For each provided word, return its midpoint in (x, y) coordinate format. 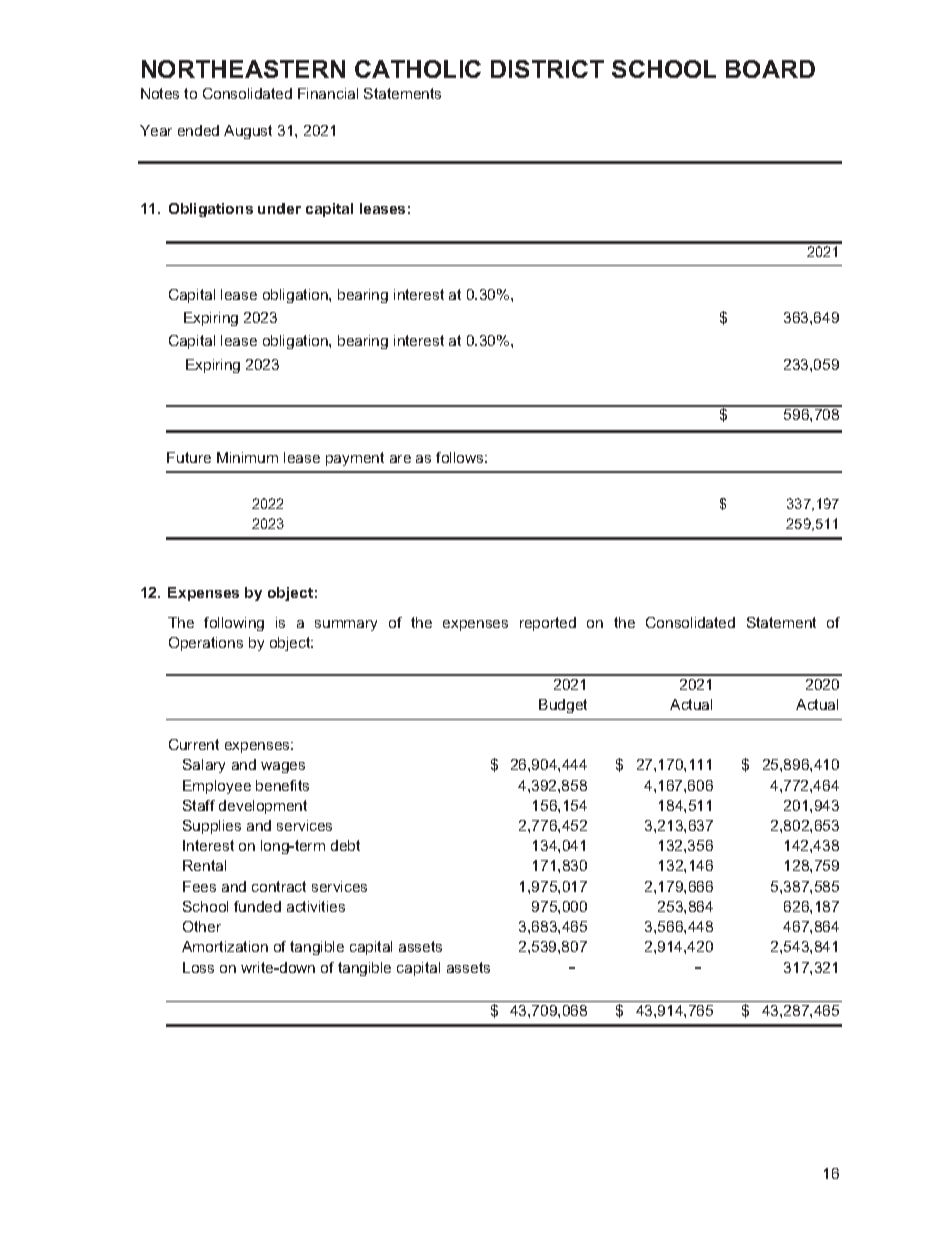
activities (316, 906)
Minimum (247, 457)
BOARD (770, 69)
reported (548, 624)
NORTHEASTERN (243, 69)
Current (194, 744)
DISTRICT (547, 69)
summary (346, 625)
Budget (563, 706)
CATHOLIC (418, 69)
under (279, 208)
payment (355, 459)
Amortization (225, 946)
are (400, 459)
